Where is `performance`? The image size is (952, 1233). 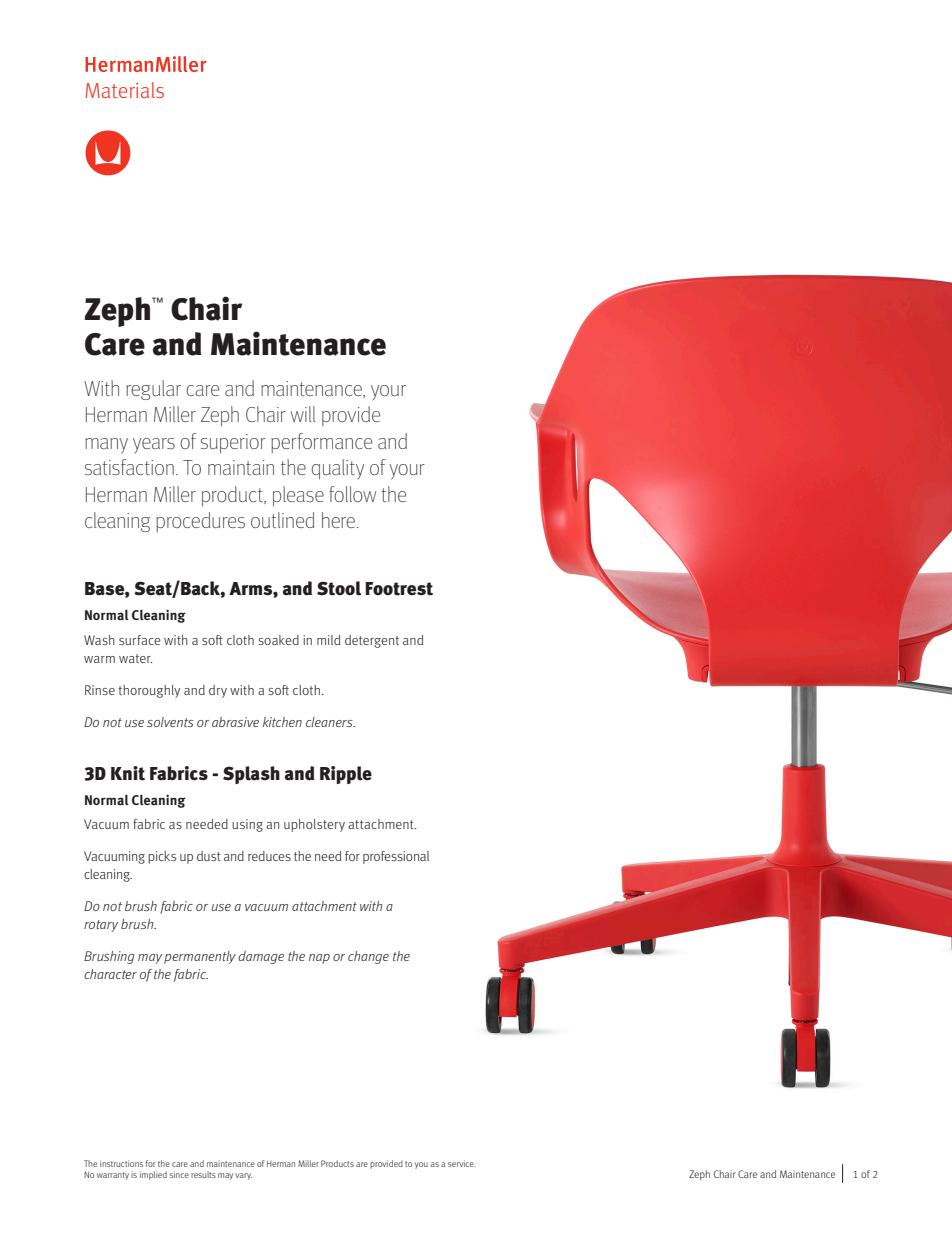
performance is located at coordinates (321, 443).
